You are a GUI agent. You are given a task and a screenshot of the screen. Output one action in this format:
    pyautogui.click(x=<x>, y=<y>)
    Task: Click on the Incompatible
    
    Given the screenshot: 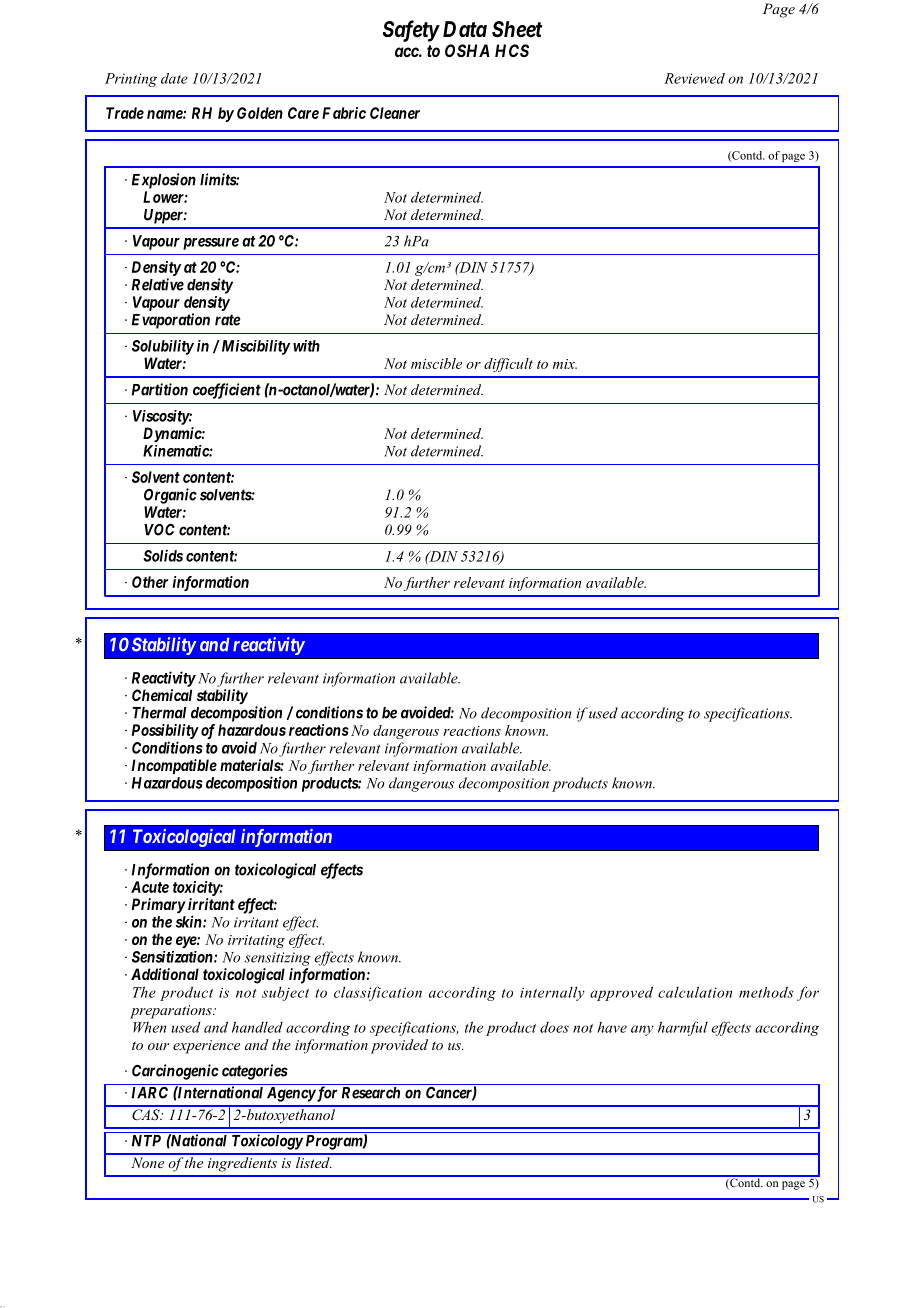 What is the action you would take?
    pyautogui.click(x=174, y=766)
